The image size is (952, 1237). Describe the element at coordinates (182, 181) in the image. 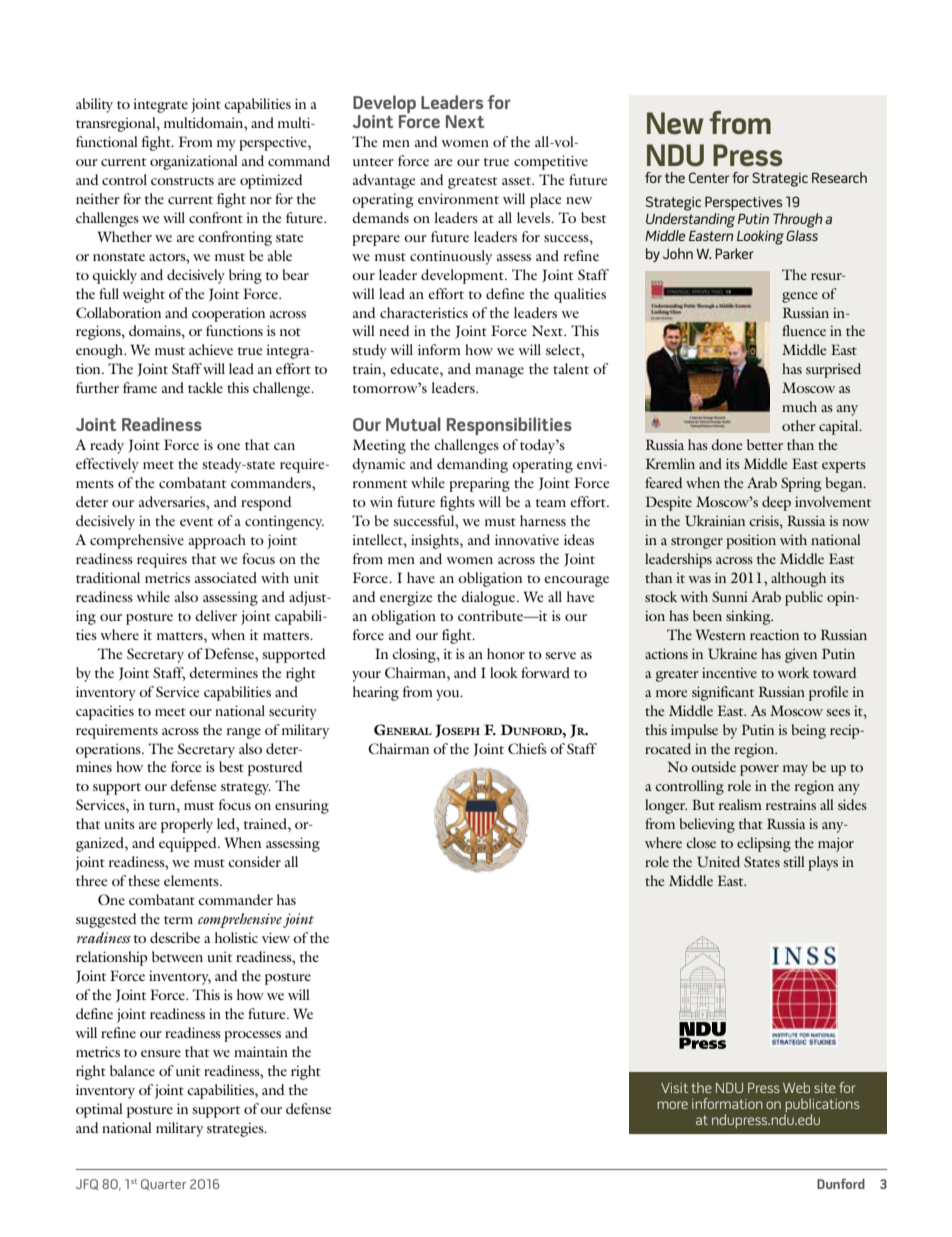

I see `constructs` at that location.
